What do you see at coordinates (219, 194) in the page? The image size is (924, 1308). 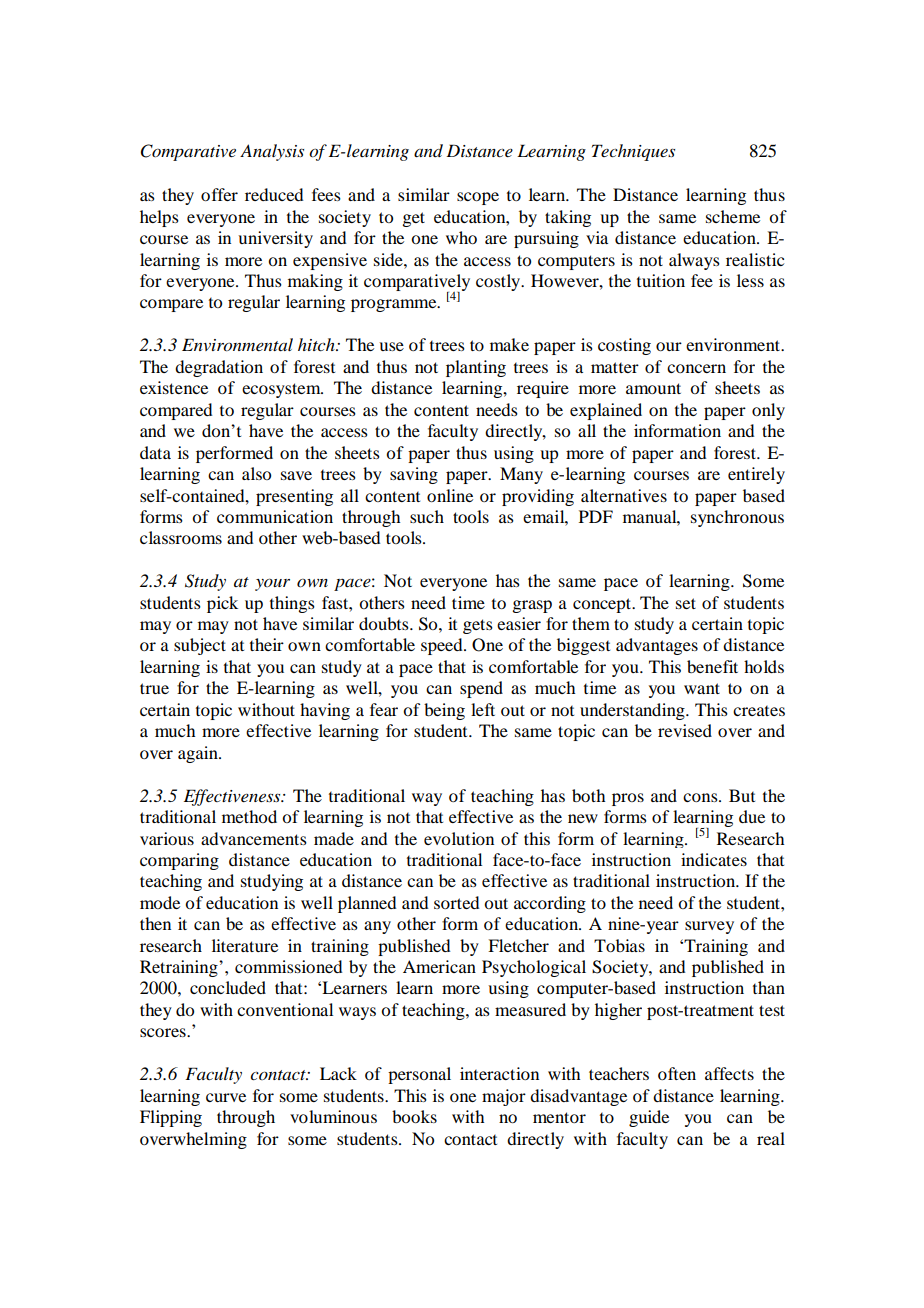 I see `offer` at bounding box center [219, 194].
